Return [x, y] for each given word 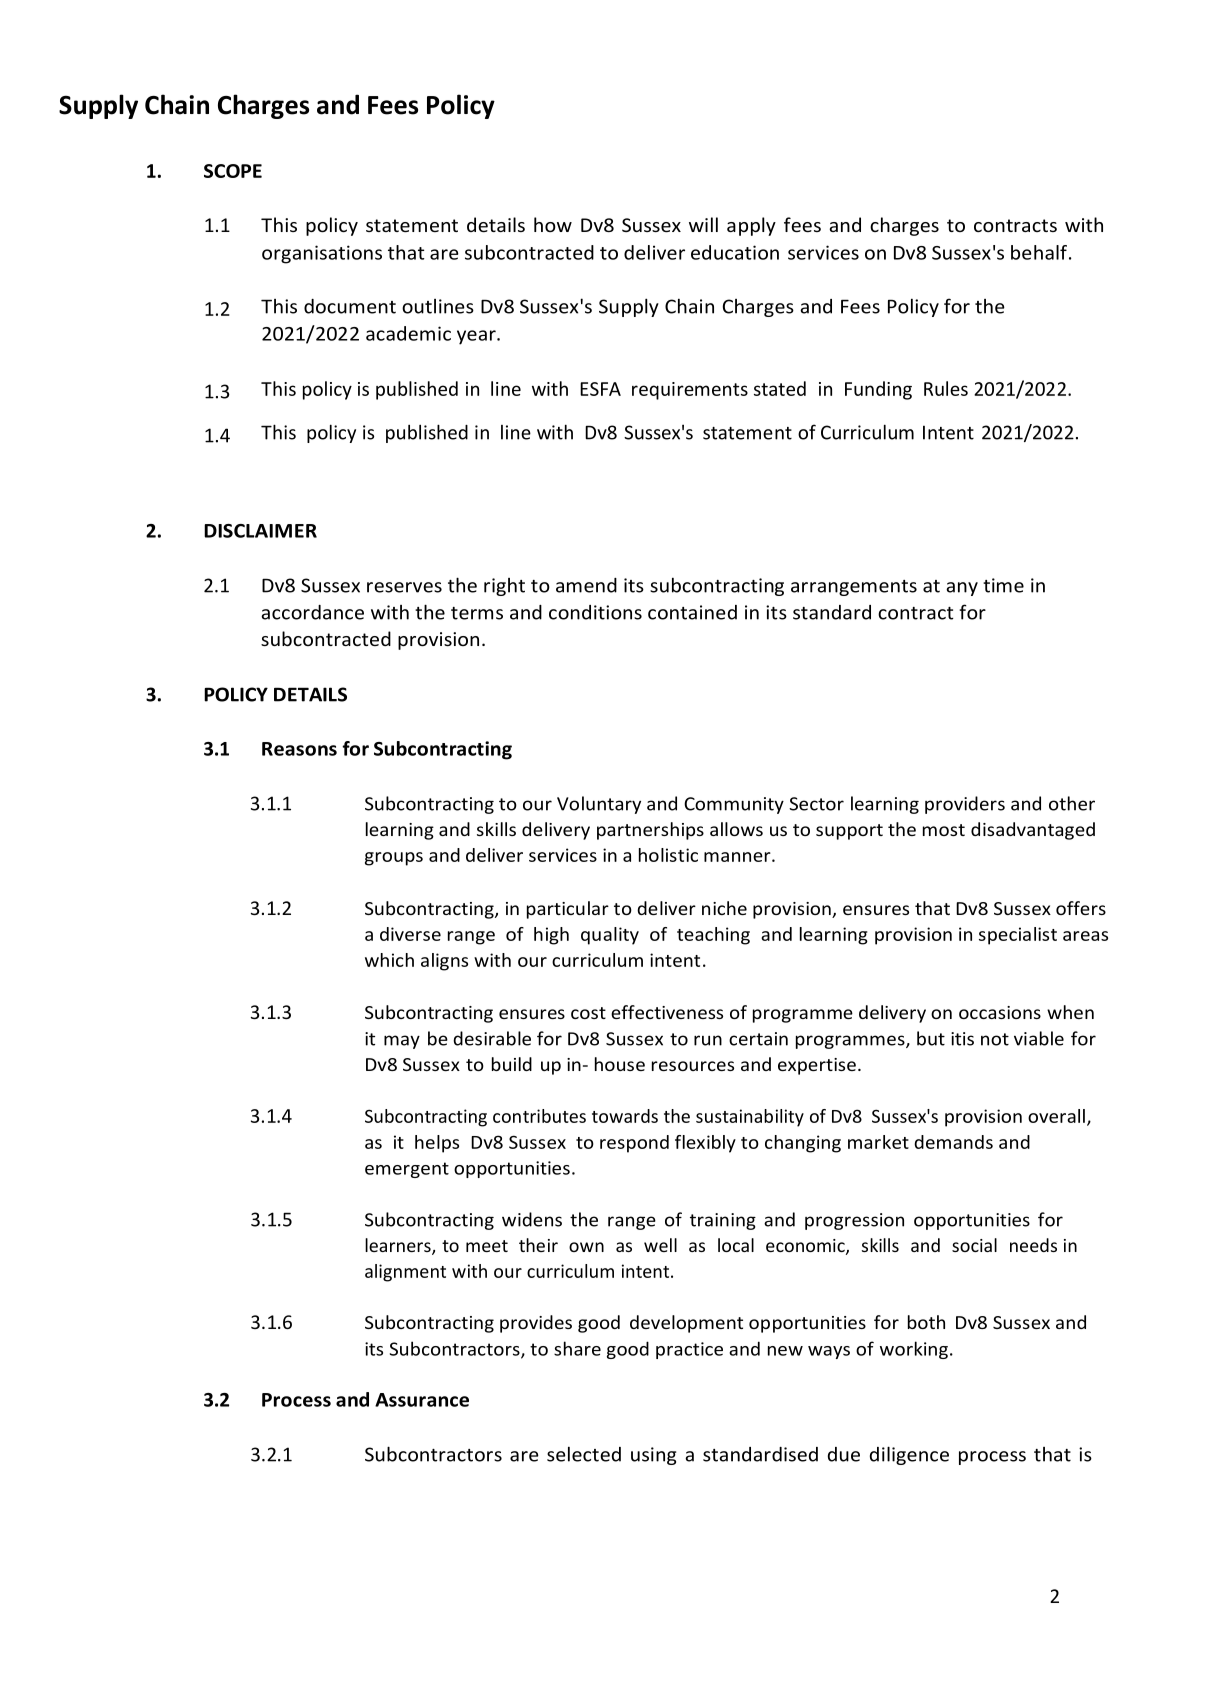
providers [965, 805]
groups [394, 859]
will [703, 224]
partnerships [650, 831]
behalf [1040, 252]
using [653, 1456]
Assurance [422, 1400]
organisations [322, 254]
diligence [909, 1455]
